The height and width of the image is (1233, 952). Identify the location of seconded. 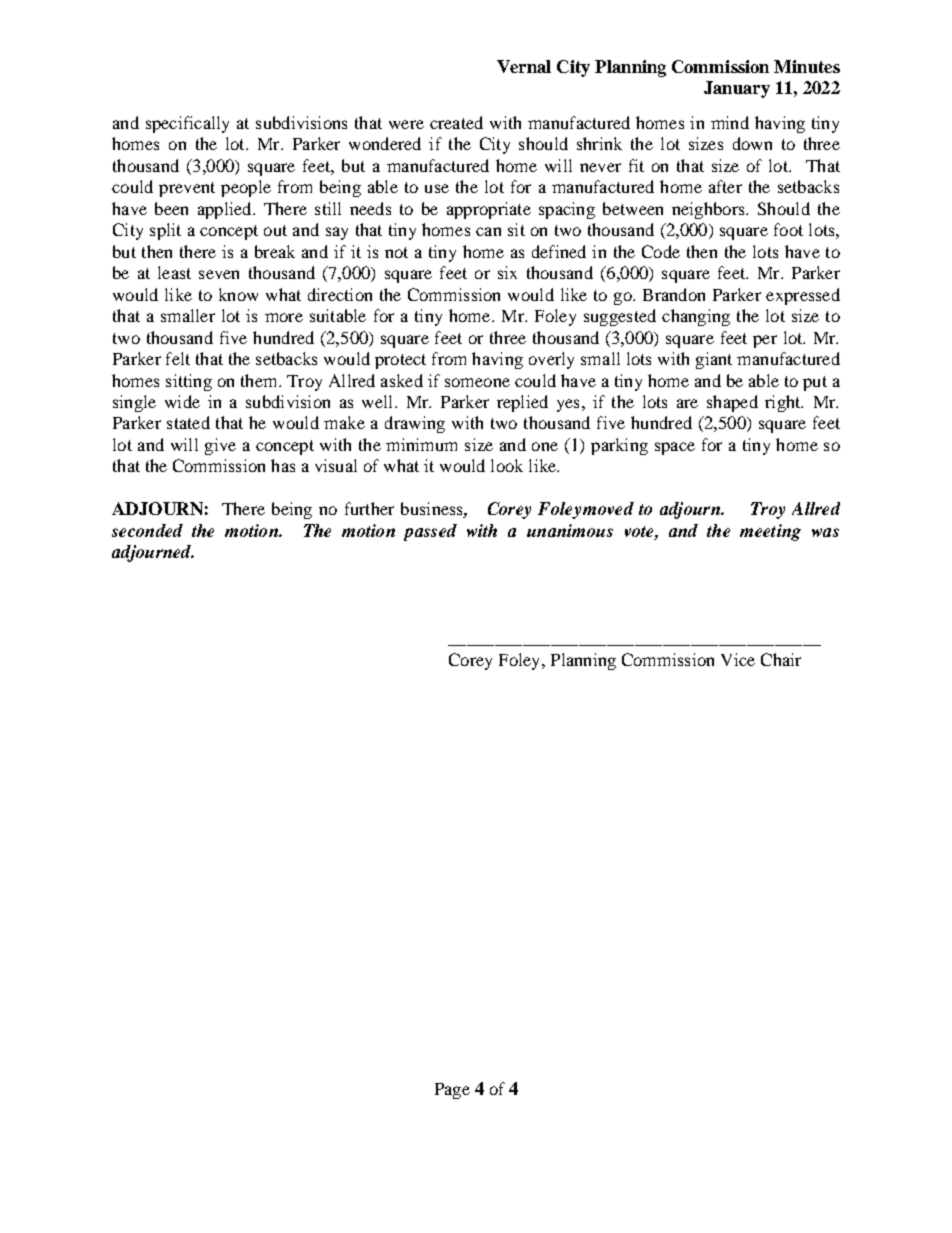
(147, 530).
